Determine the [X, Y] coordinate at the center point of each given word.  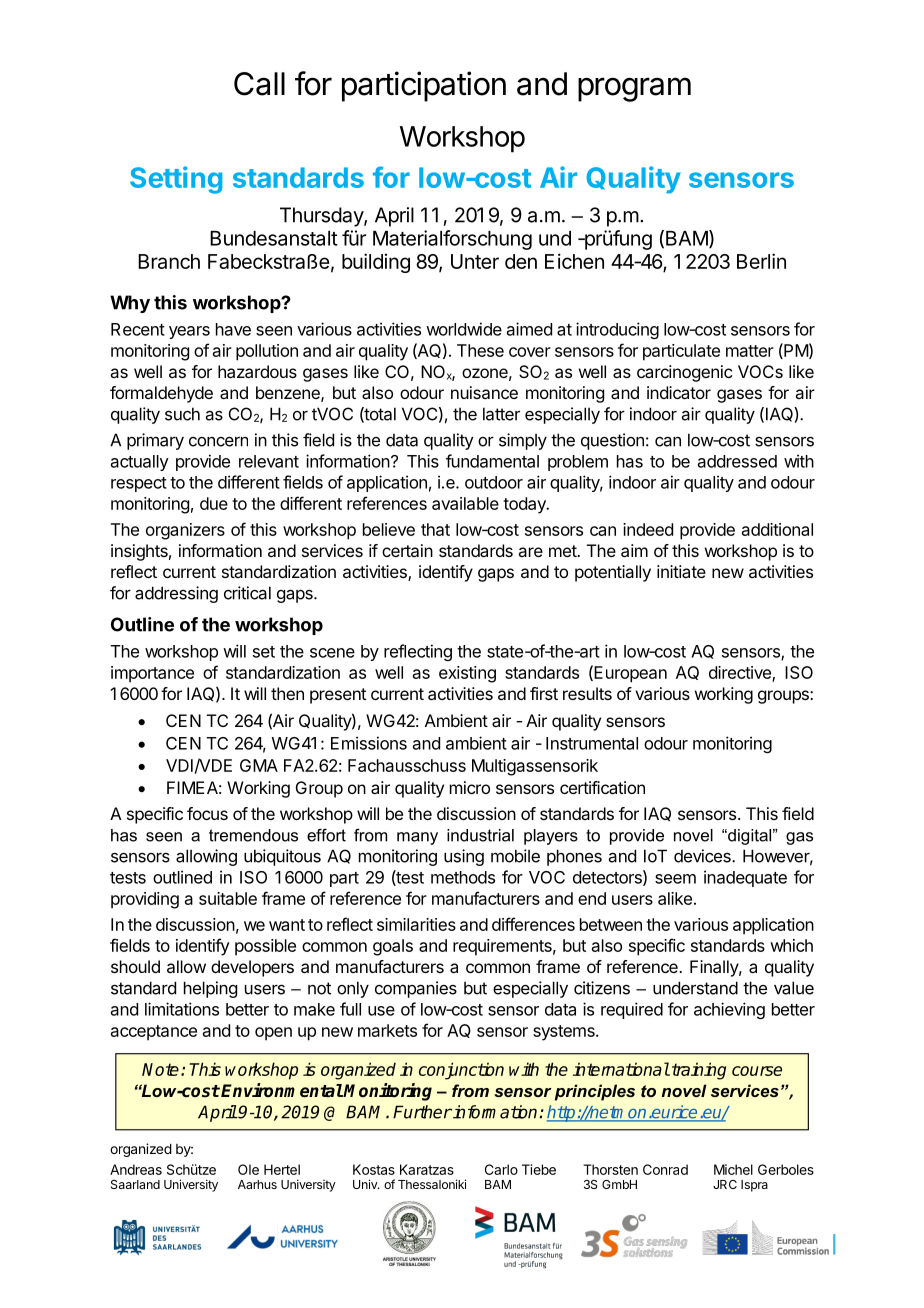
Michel [733, 1169]
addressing [176, 594]
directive [741, 674]
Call [259, 84]
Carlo [501, 1169]
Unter [475, 261]
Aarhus [257, 1184]
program [634, 89]
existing [467, 674]
